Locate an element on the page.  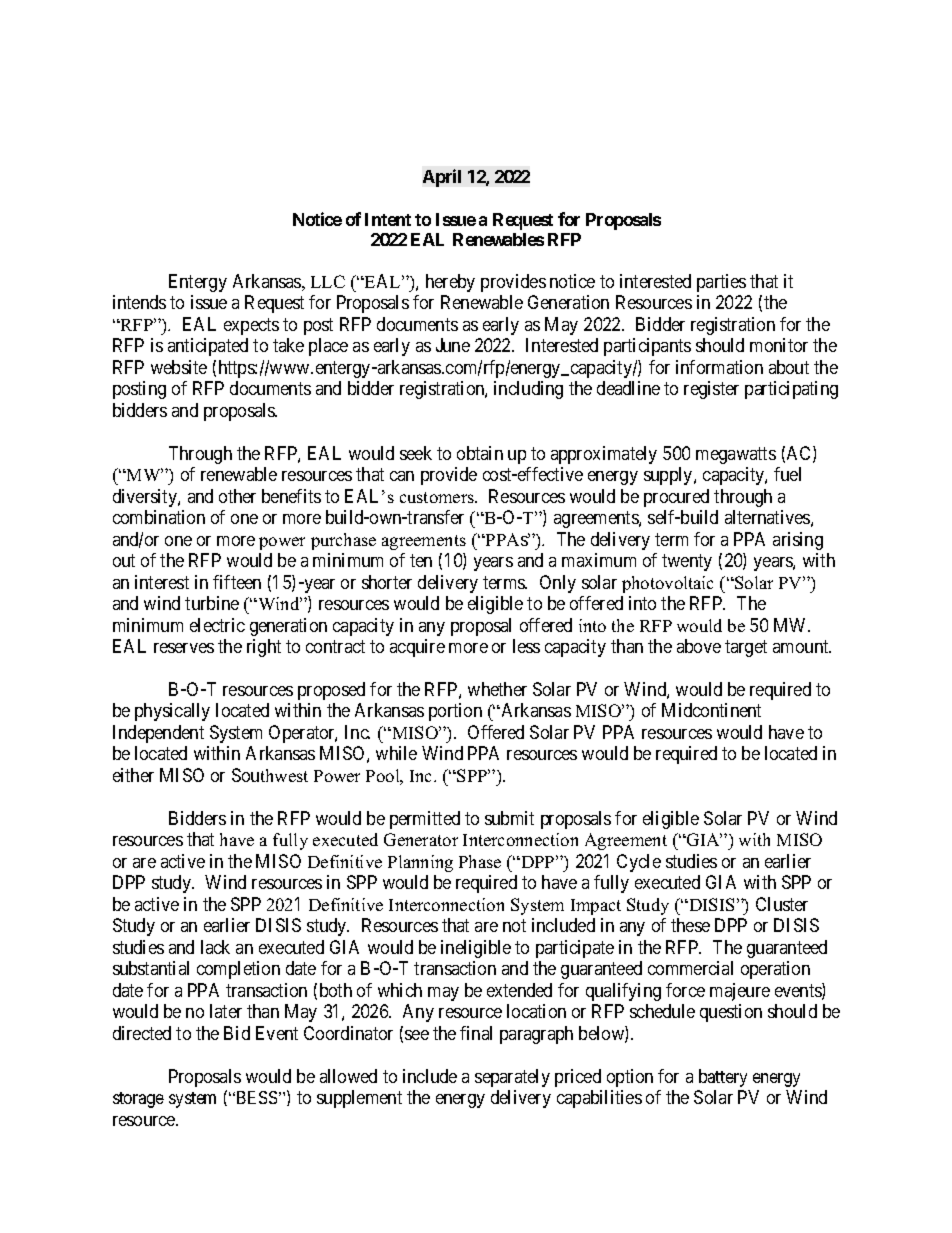
Southwest is located at coordinates (270, 775).
